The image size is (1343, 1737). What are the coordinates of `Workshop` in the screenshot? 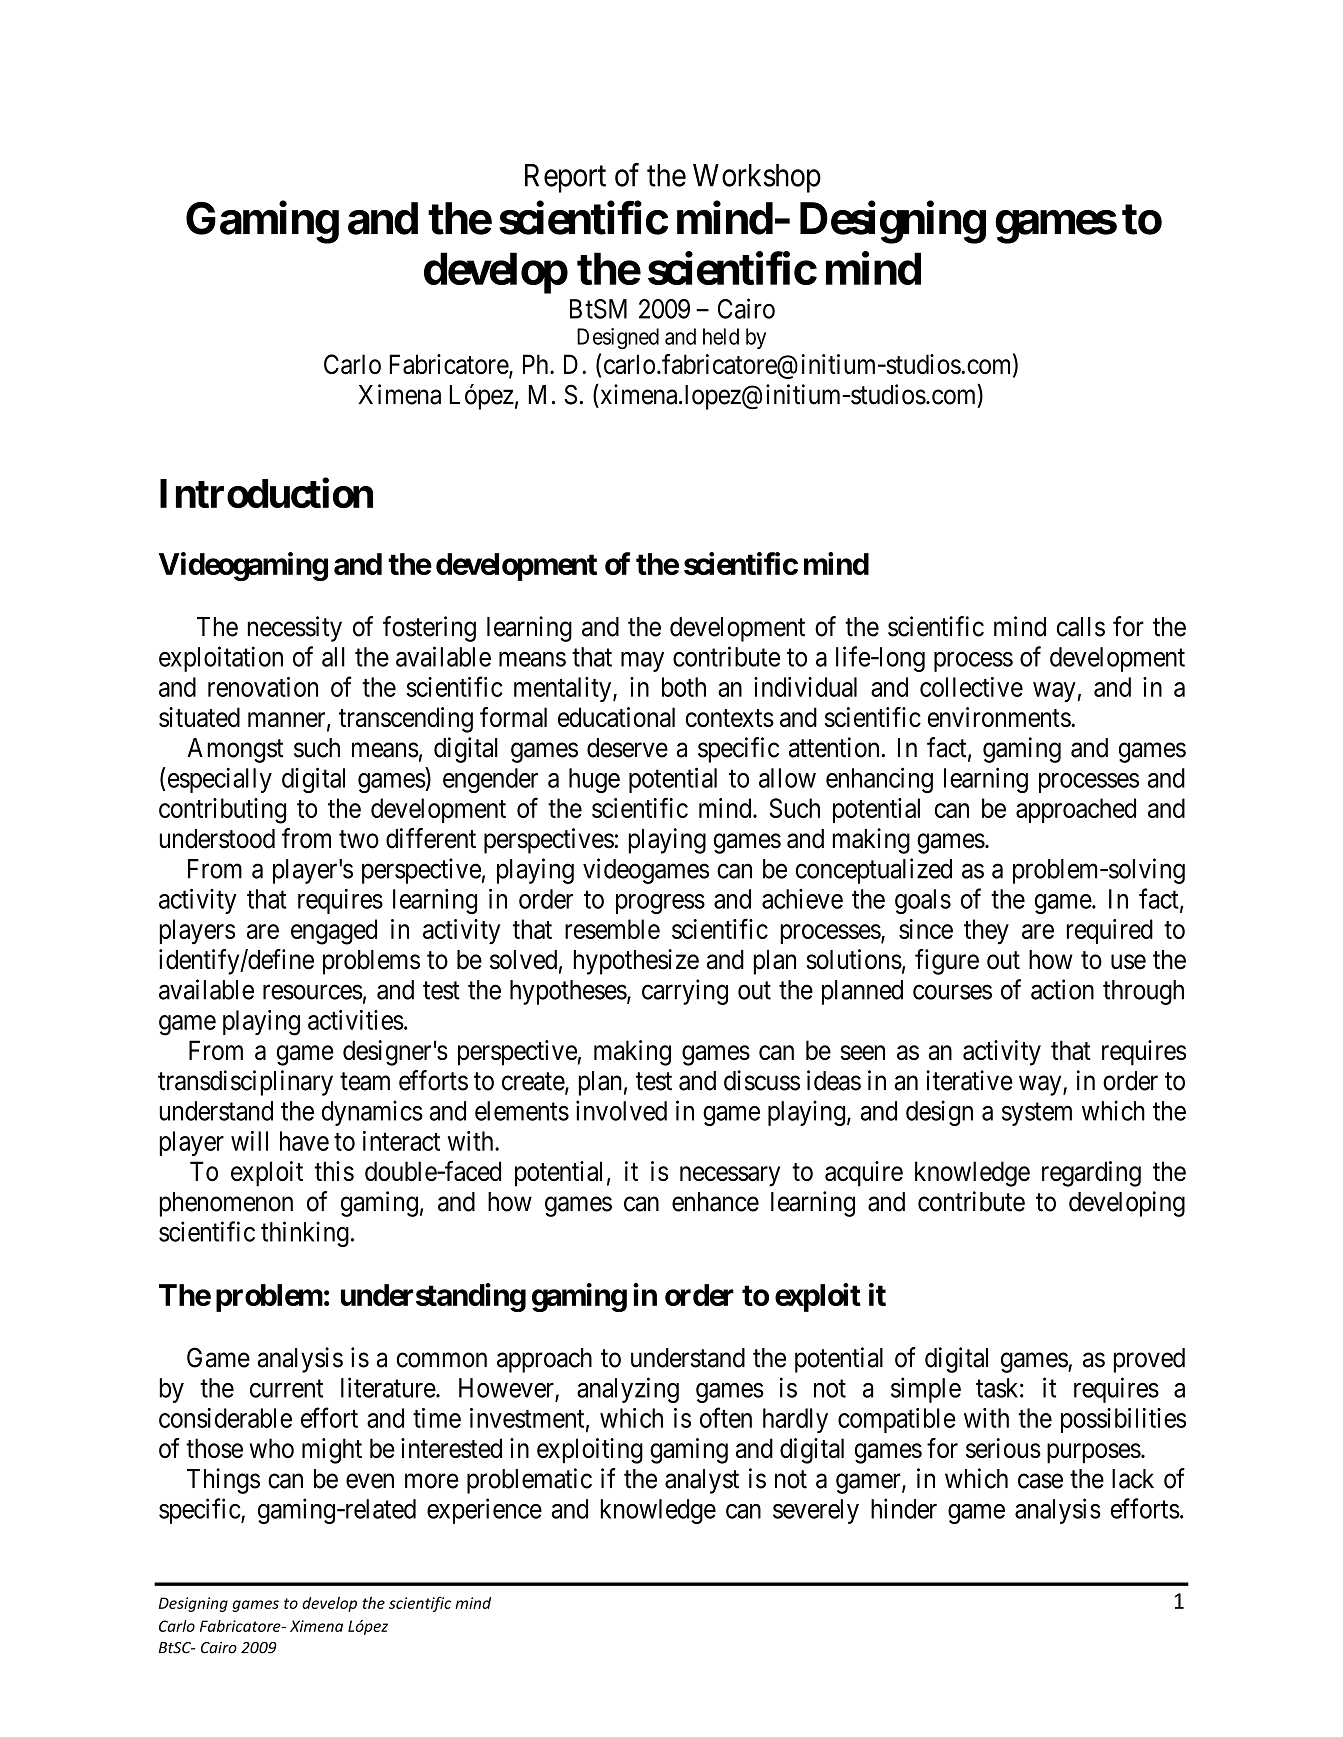 It's located at (757, 178).
